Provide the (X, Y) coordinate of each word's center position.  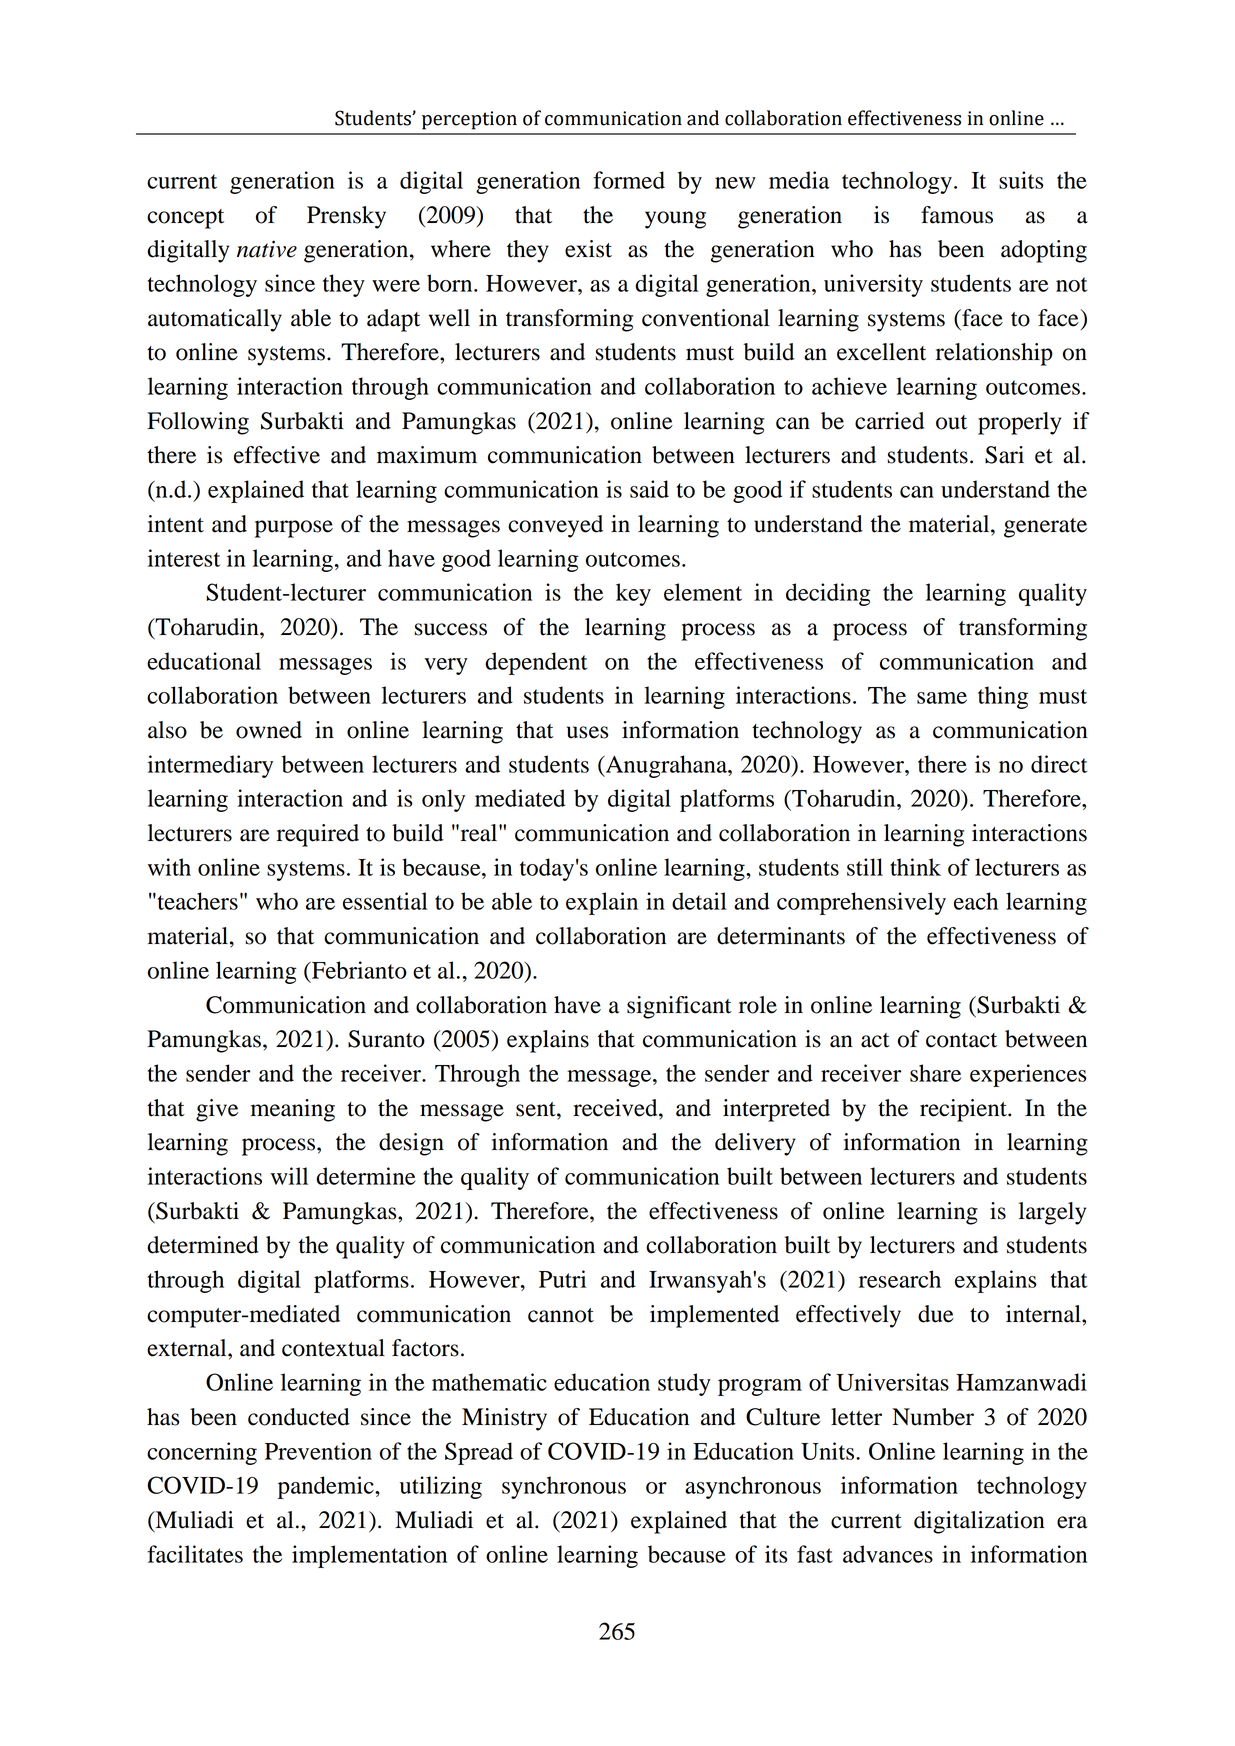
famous (957, 215)
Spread (479, 1453)
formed (629, 180)
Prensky (346, 217)
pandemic (327, 1487)
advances (888, 1554)
